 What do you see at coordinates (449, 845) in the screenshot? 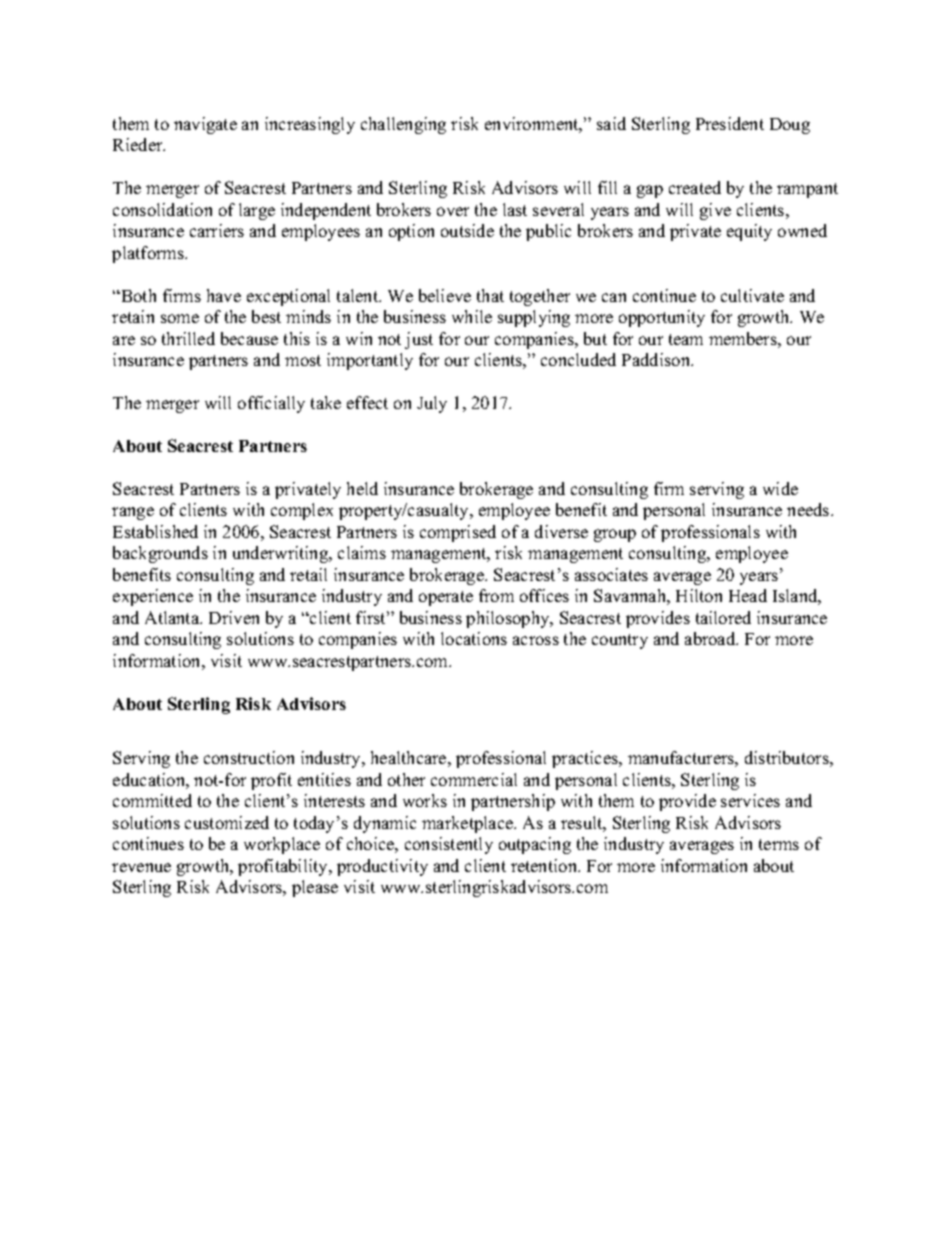
I see `consistently` at bounding box center [449, 845].
